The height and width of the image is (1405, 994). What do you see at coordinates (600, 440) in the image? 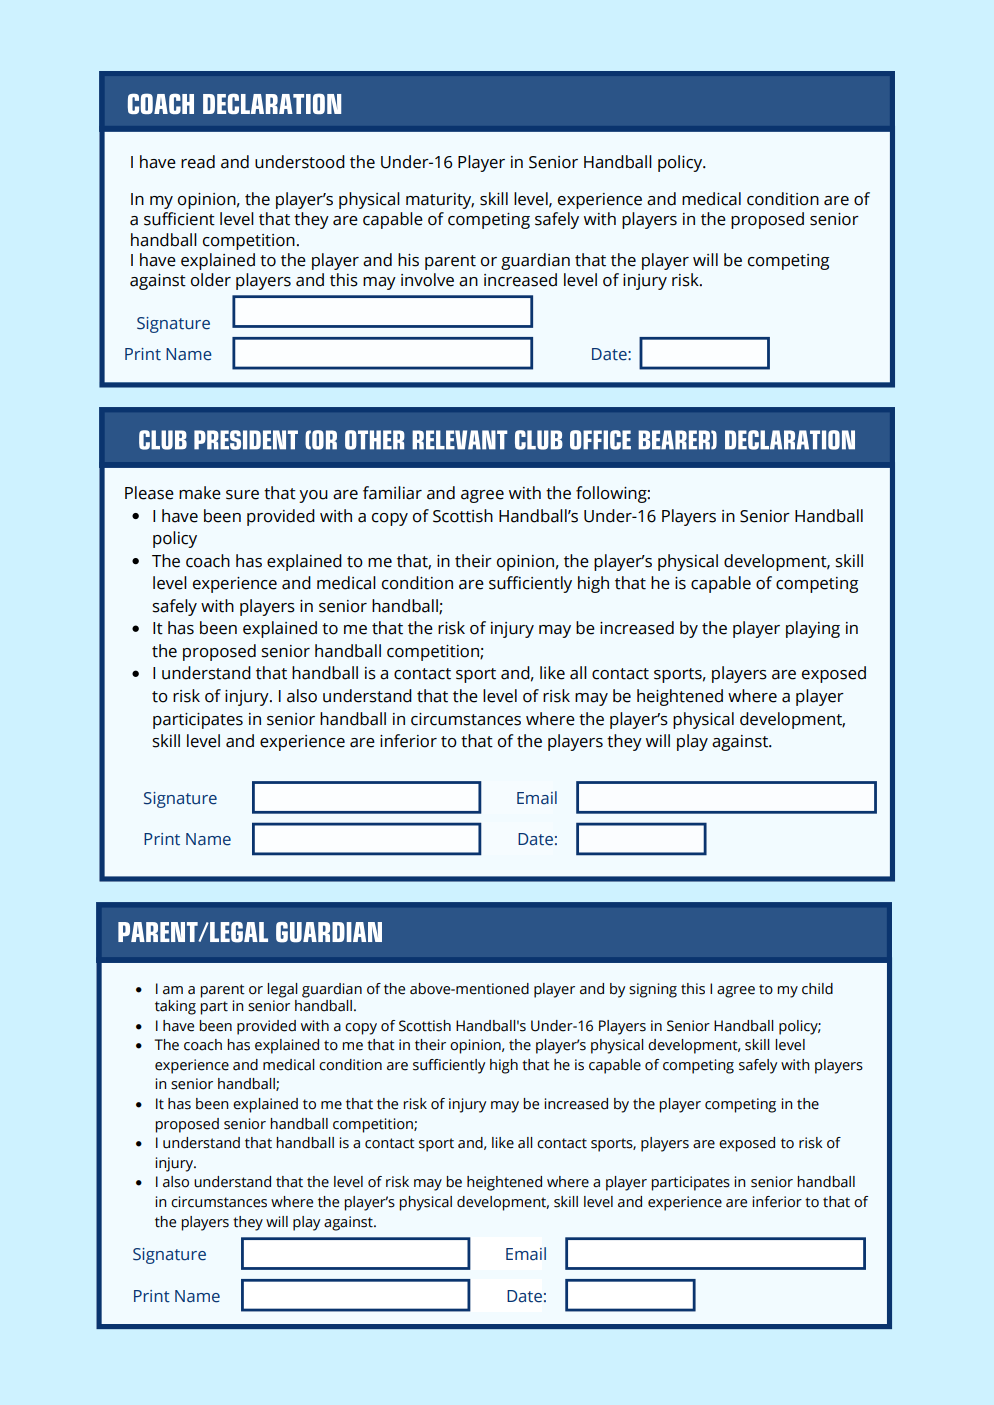
I see `OFFICE` at bounding box center [600, 440].
